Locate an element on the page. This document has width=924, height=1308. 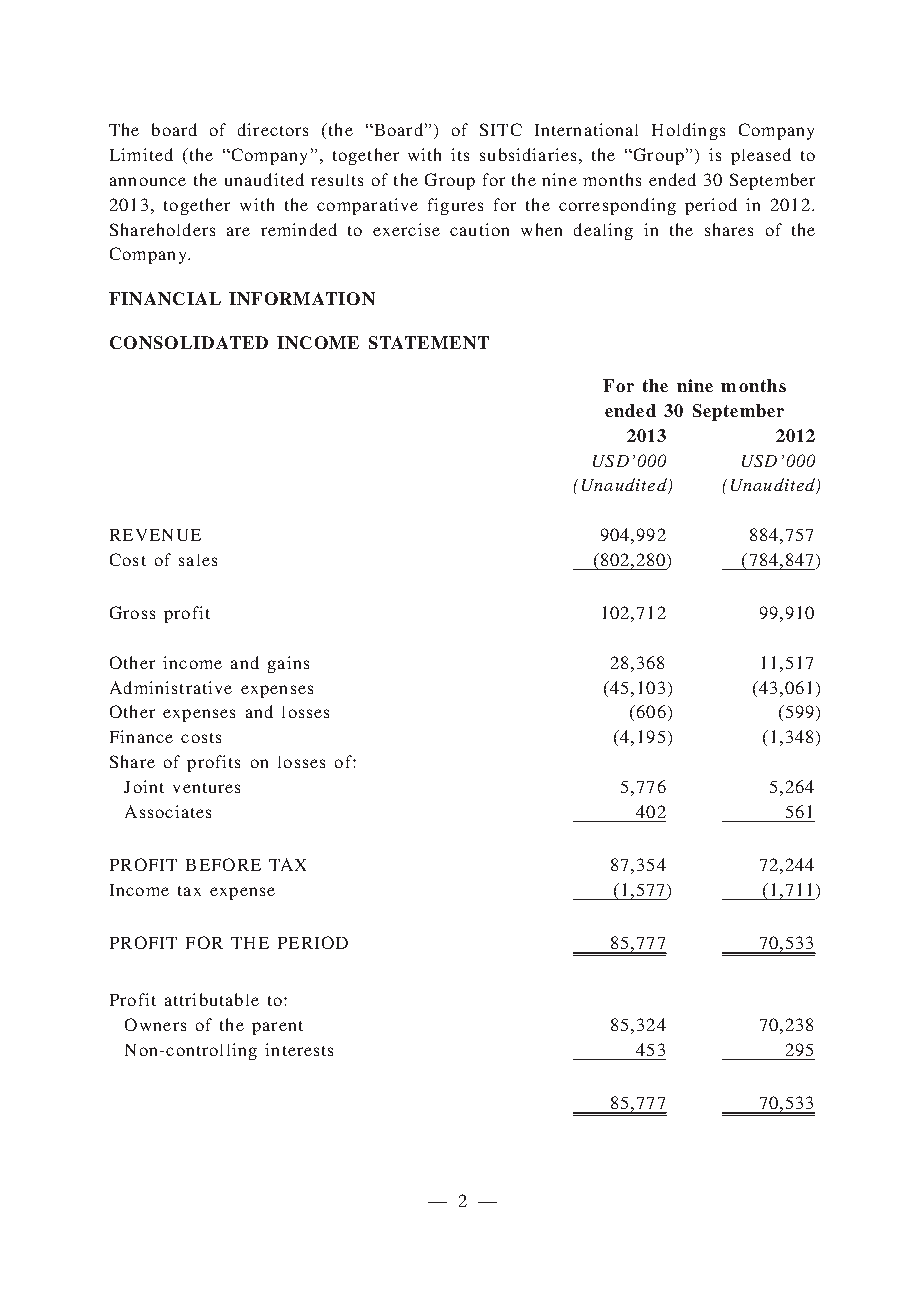
ventures is located at coordinates (206, 788).
